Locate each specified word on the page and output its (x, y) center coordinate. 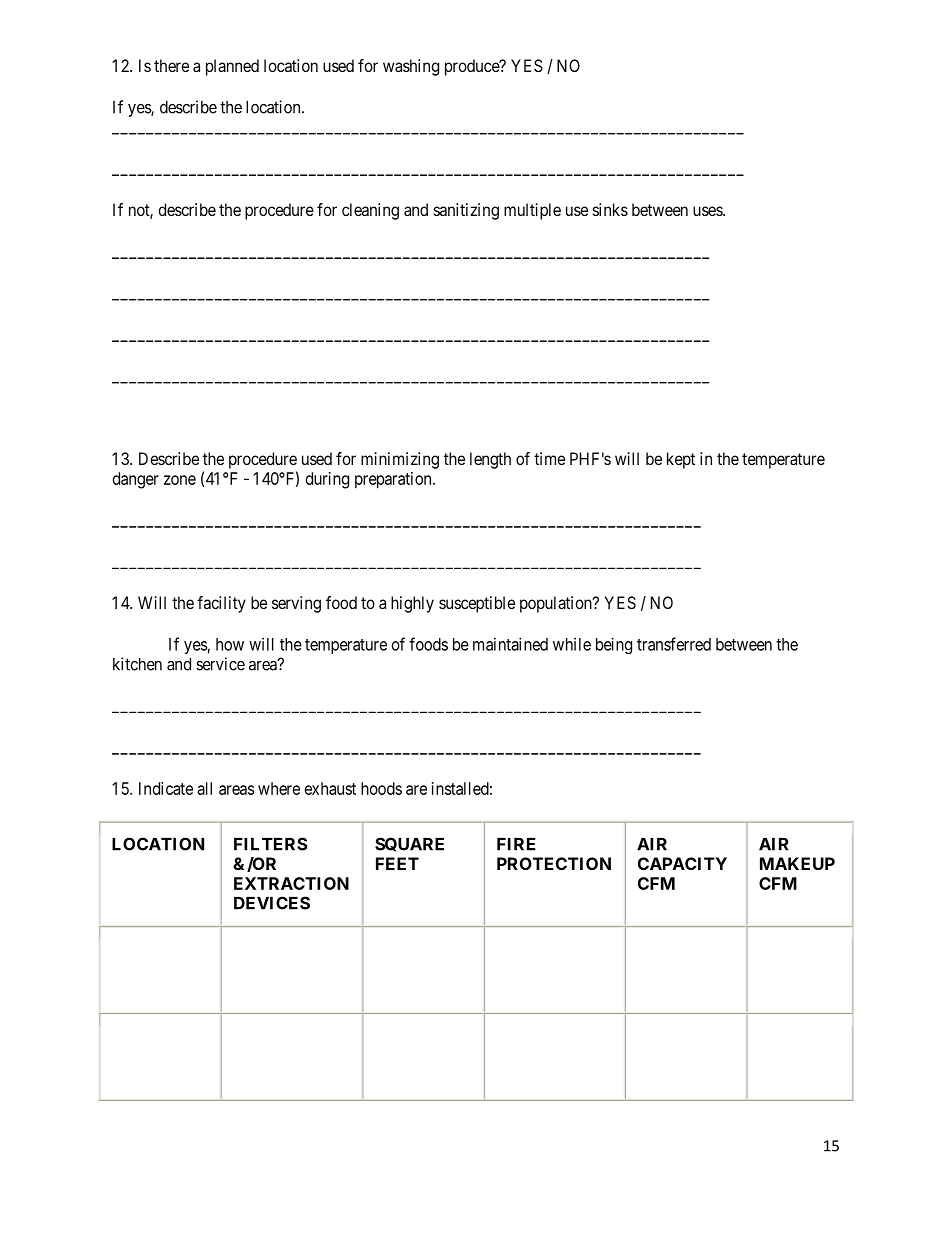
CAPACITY (682, 863)
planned (232, 67)
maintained (510, 644)
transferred (674, 644)
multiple (532, 211)
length (490, 460)
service (220, 664)
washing (411, 67)
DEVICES (272, 903)
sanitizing (466, 211)
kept (681, 460)
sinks (610, 209)
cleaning (370, 211)
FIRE (516, 844)
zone (180, 480)
